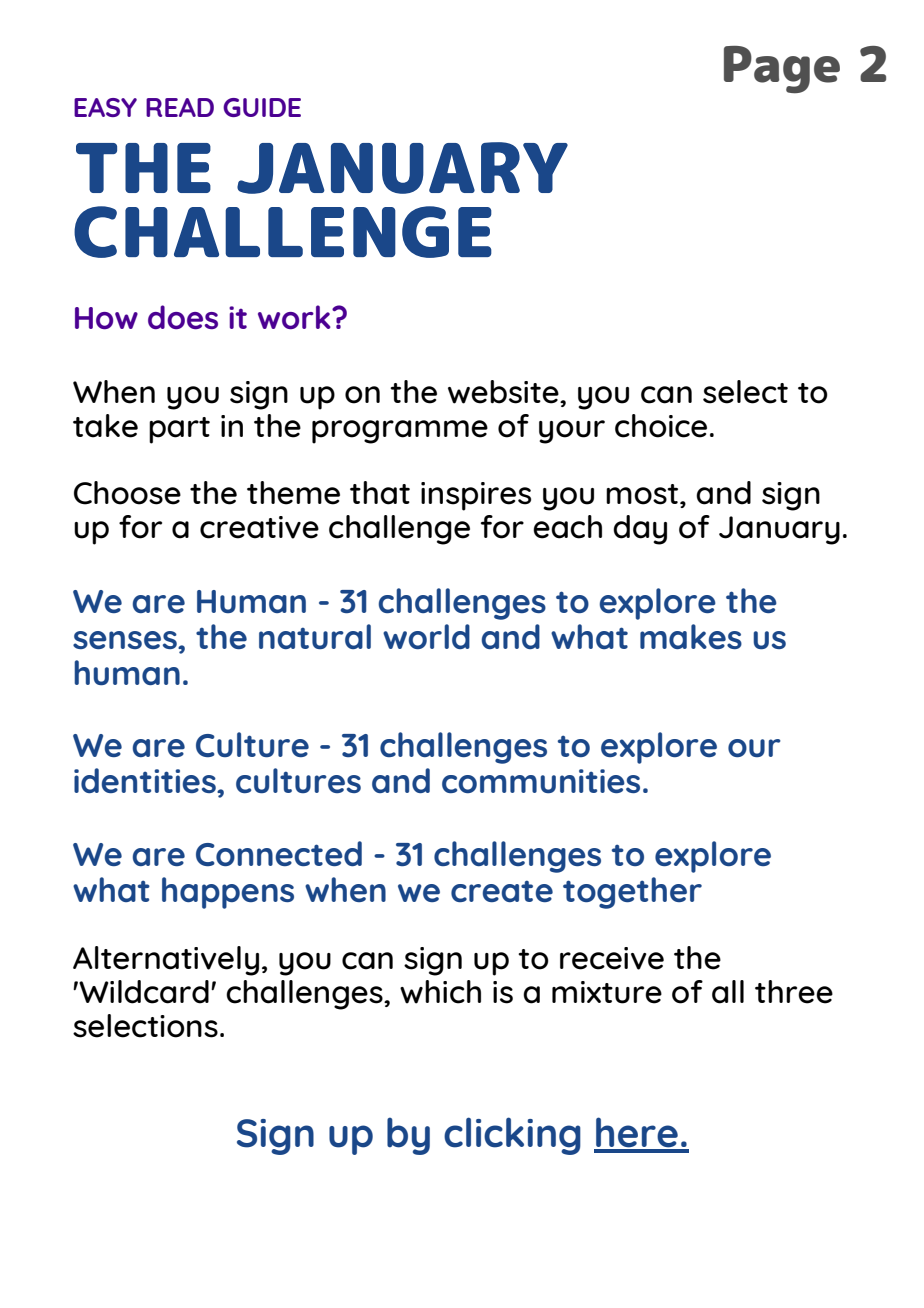 Image resolution: width=924 pixels, height=1308 pixels. Describe the element at coordinates (143, 992) in the document. I see `Wildcard` at that location.
